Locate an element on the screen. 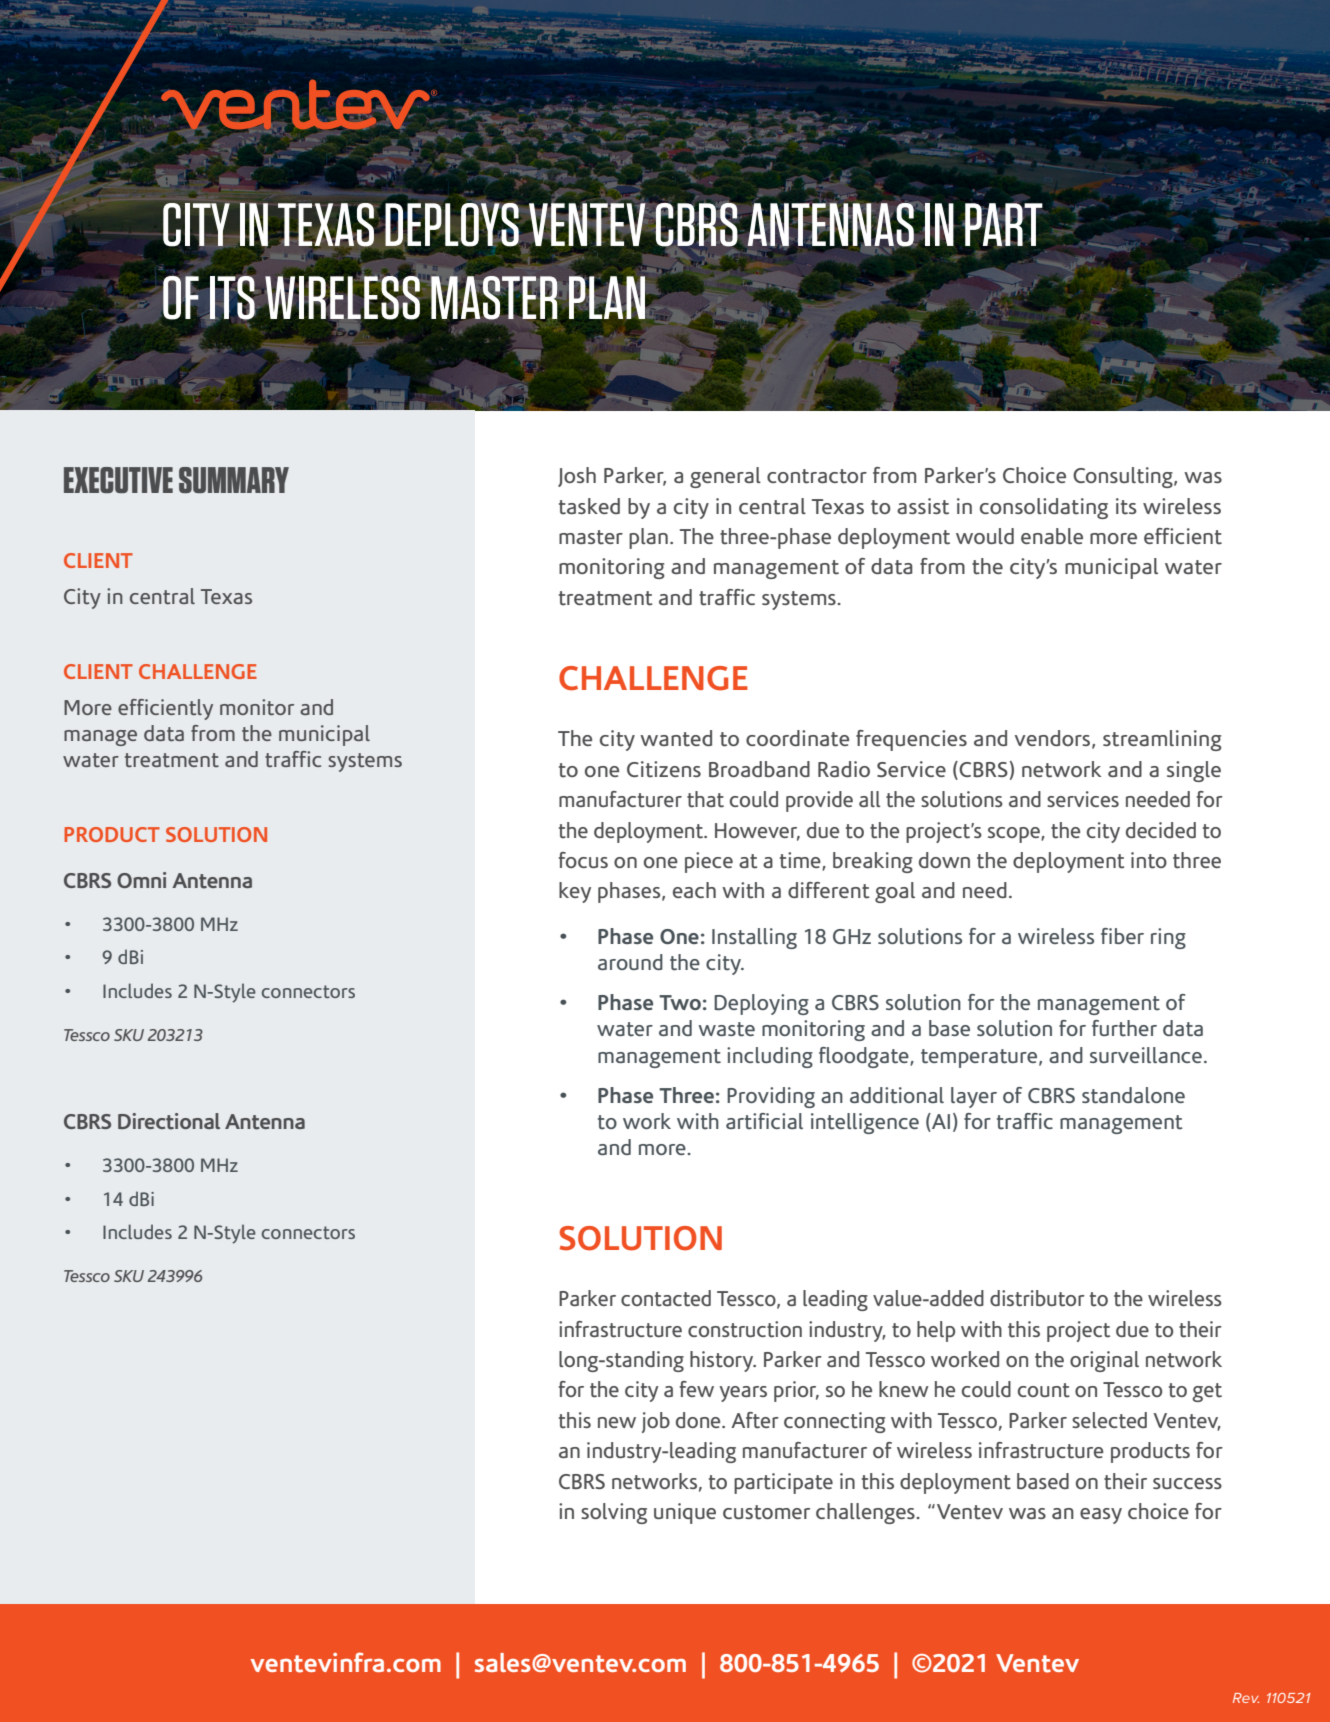  unique is located at coordinates (685, 1513).
